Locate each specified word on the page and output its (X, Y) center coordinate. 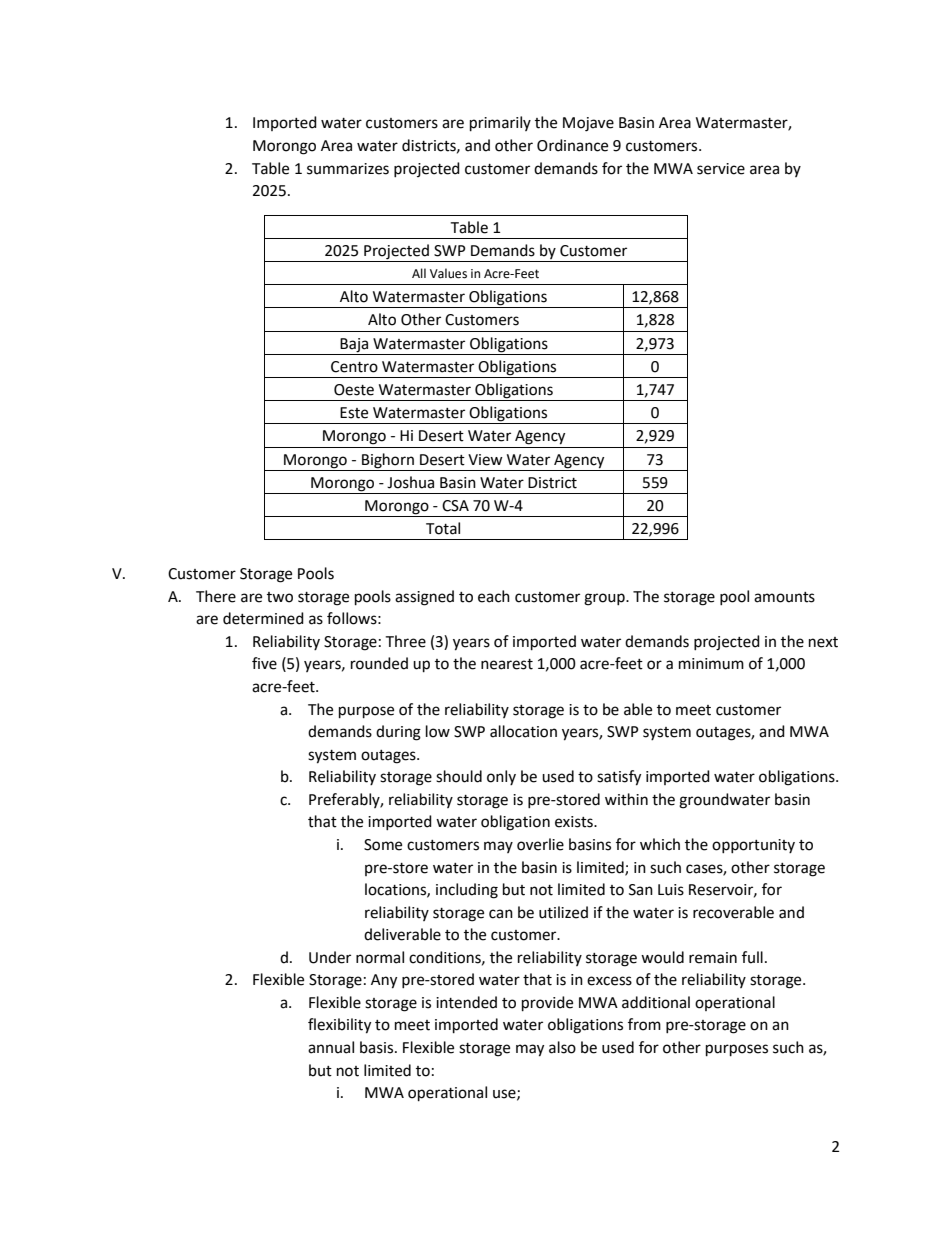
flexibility (339, 1026)
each (494, 596)
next (823, 642)
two (280, 597)
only (501, 777)
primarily (500, 124)
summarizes (348, 169)
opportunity (753, 846)
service (721, 169)
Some (383, 845)
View (485, 460)
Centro (354, 367)
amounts (784, 597)
